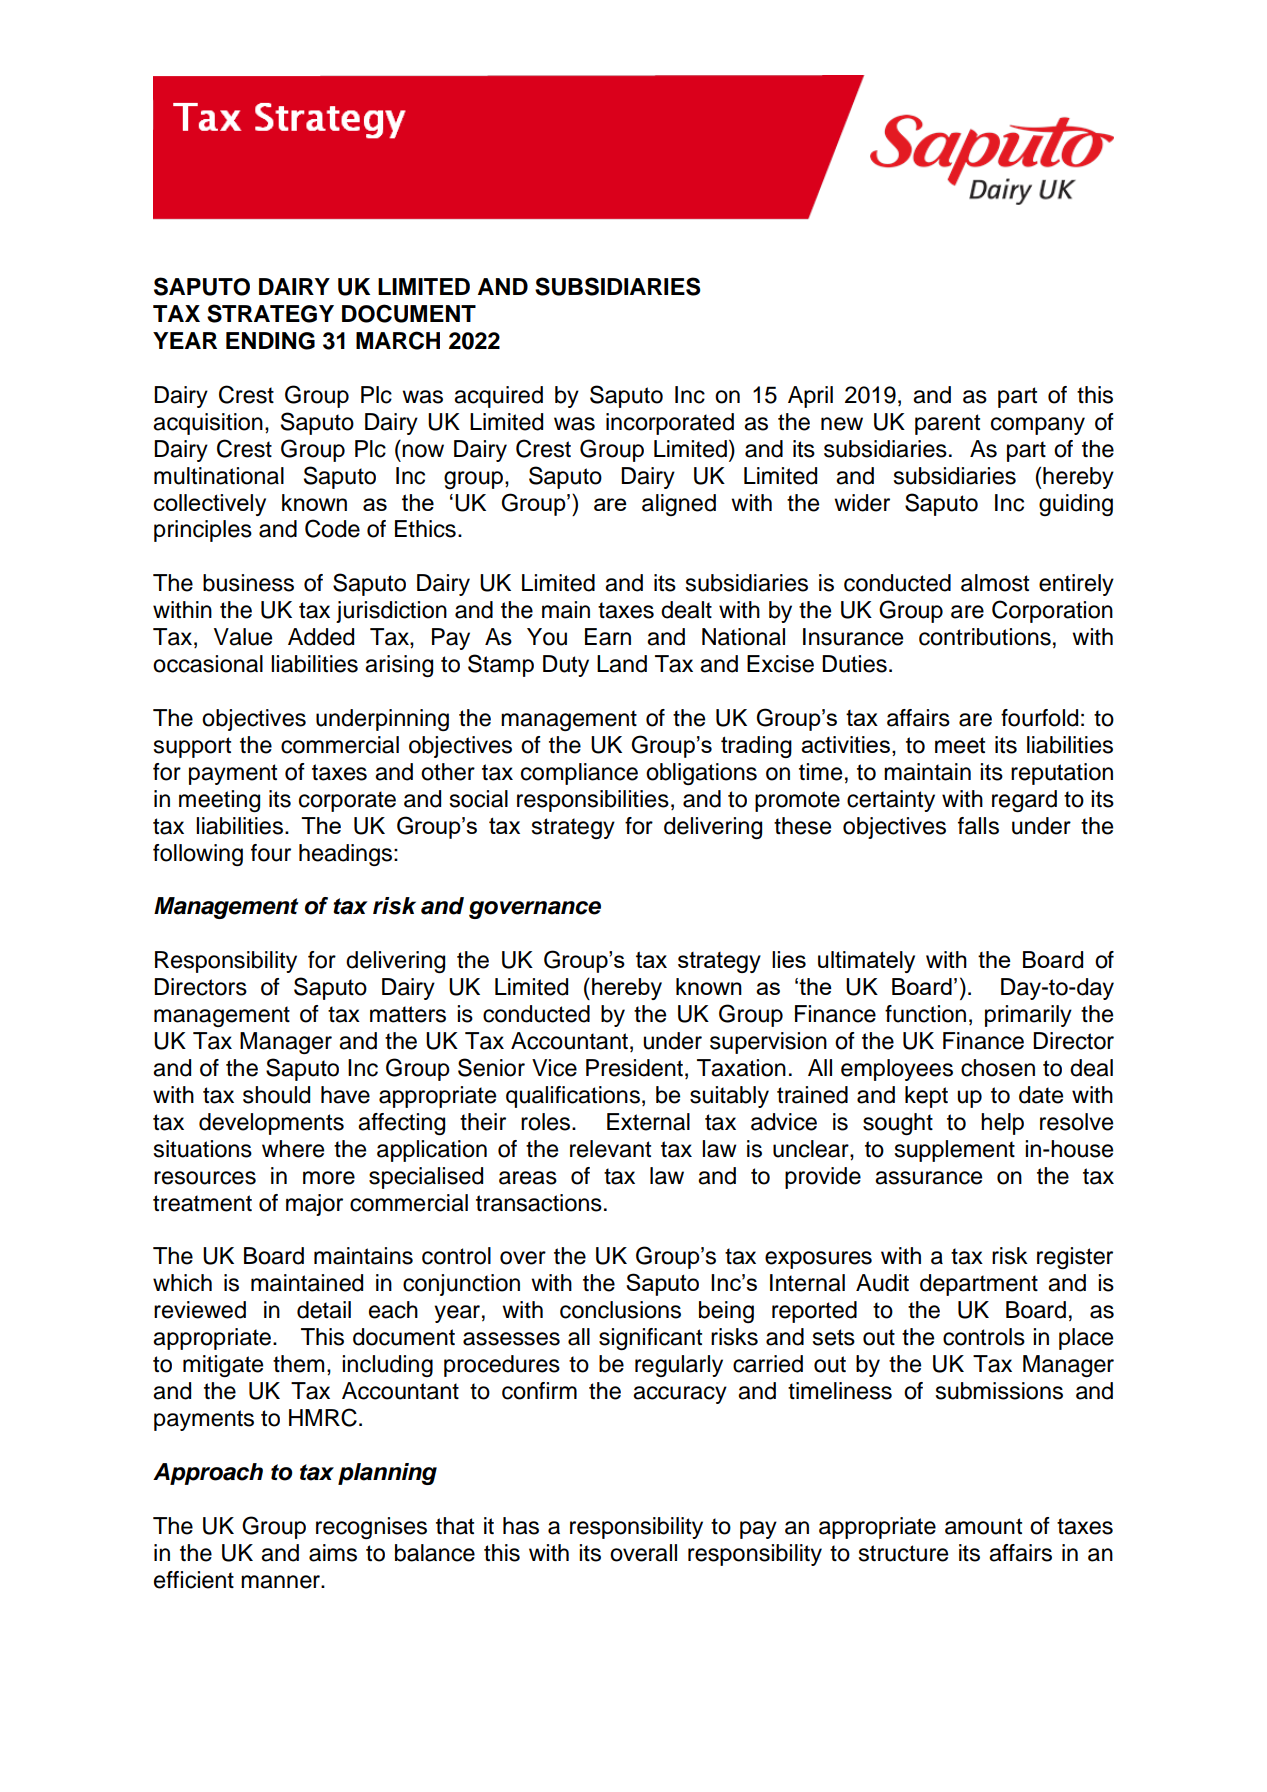  Describe the element at coordinates (498, 397) in the document. I see `acquired` at that location.
